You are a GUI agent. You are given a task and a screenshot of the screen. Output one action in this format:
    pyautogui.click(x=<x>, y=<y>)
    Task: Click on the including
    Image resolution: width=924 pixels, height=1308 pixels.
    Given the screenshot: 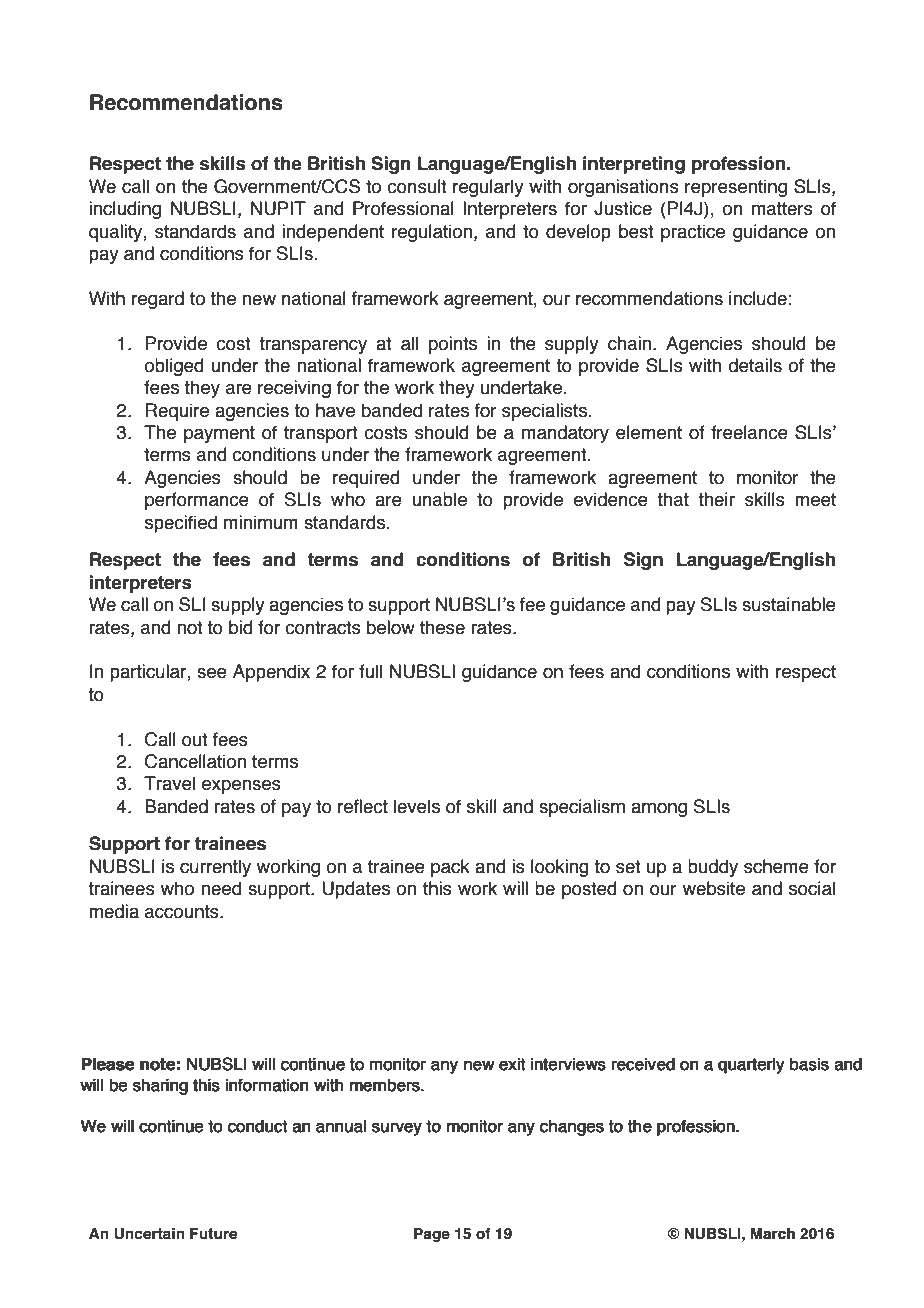 What is the action you would take?
    pyautogui.click(x=125, y=210)
